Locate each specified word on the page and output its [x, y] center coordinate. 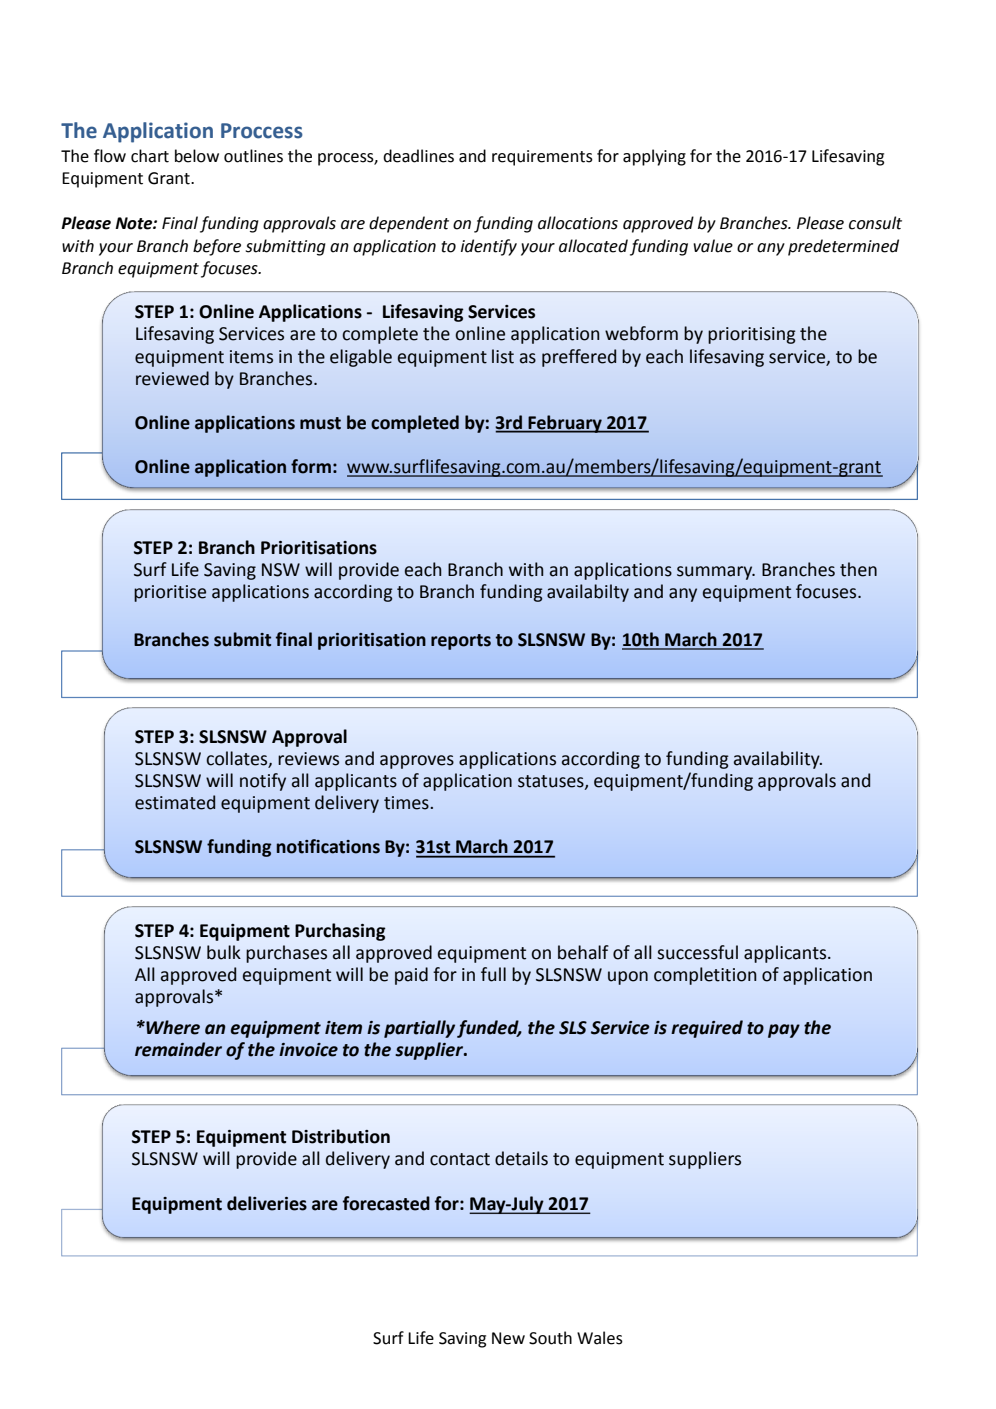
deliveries [267, 1203]
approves [417, 762]
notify [263, 782]
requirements [542, 158]
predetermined [843, 247]
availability [778, 760]
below [197, 156]
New [508, 1338]
